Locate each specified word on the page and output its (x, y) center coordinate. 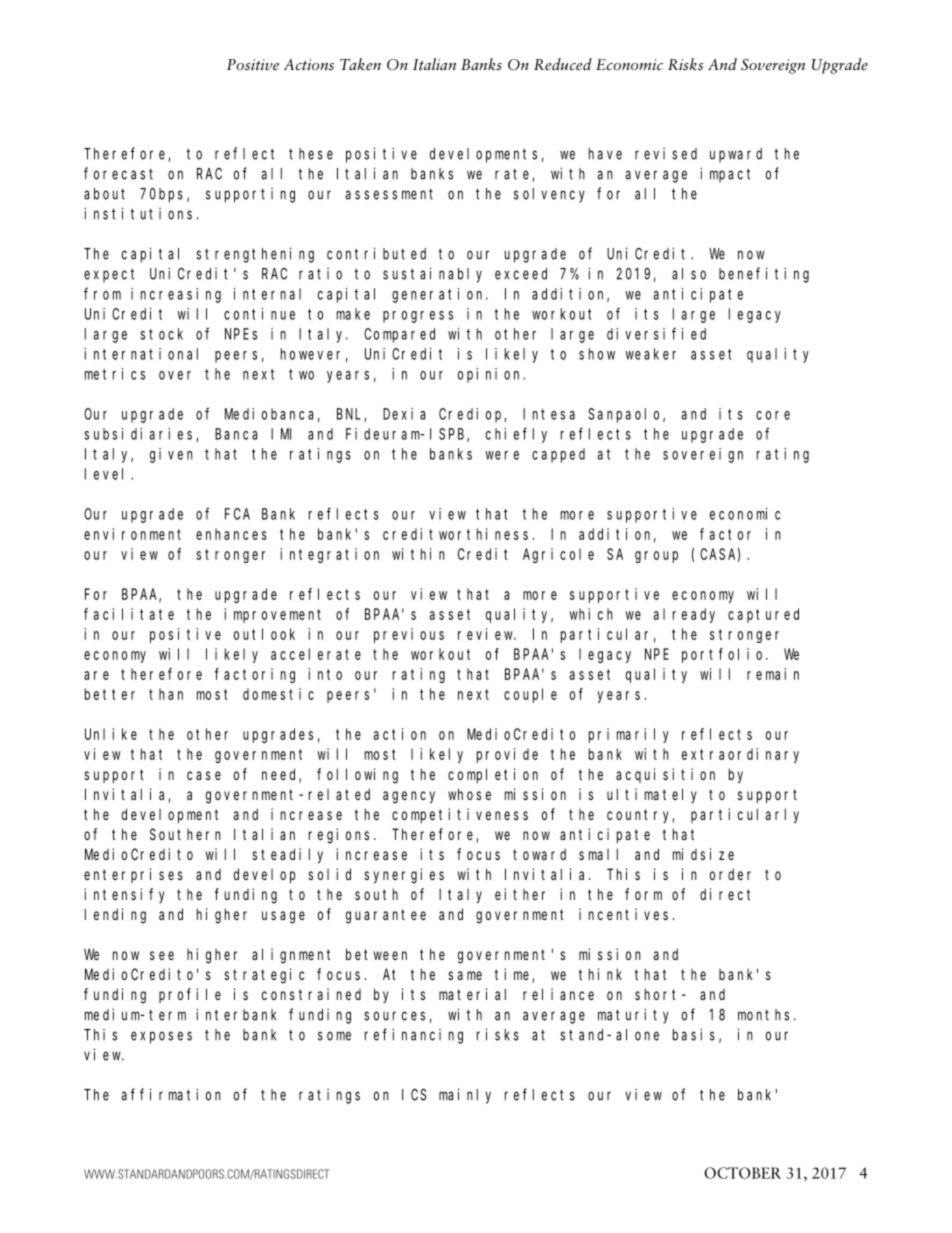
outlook (264, 634)
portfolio (724, 655)
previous (409, 635)
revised (666, 154)
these (311, 154)
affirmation (171, 1094)
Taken (360, 64)
